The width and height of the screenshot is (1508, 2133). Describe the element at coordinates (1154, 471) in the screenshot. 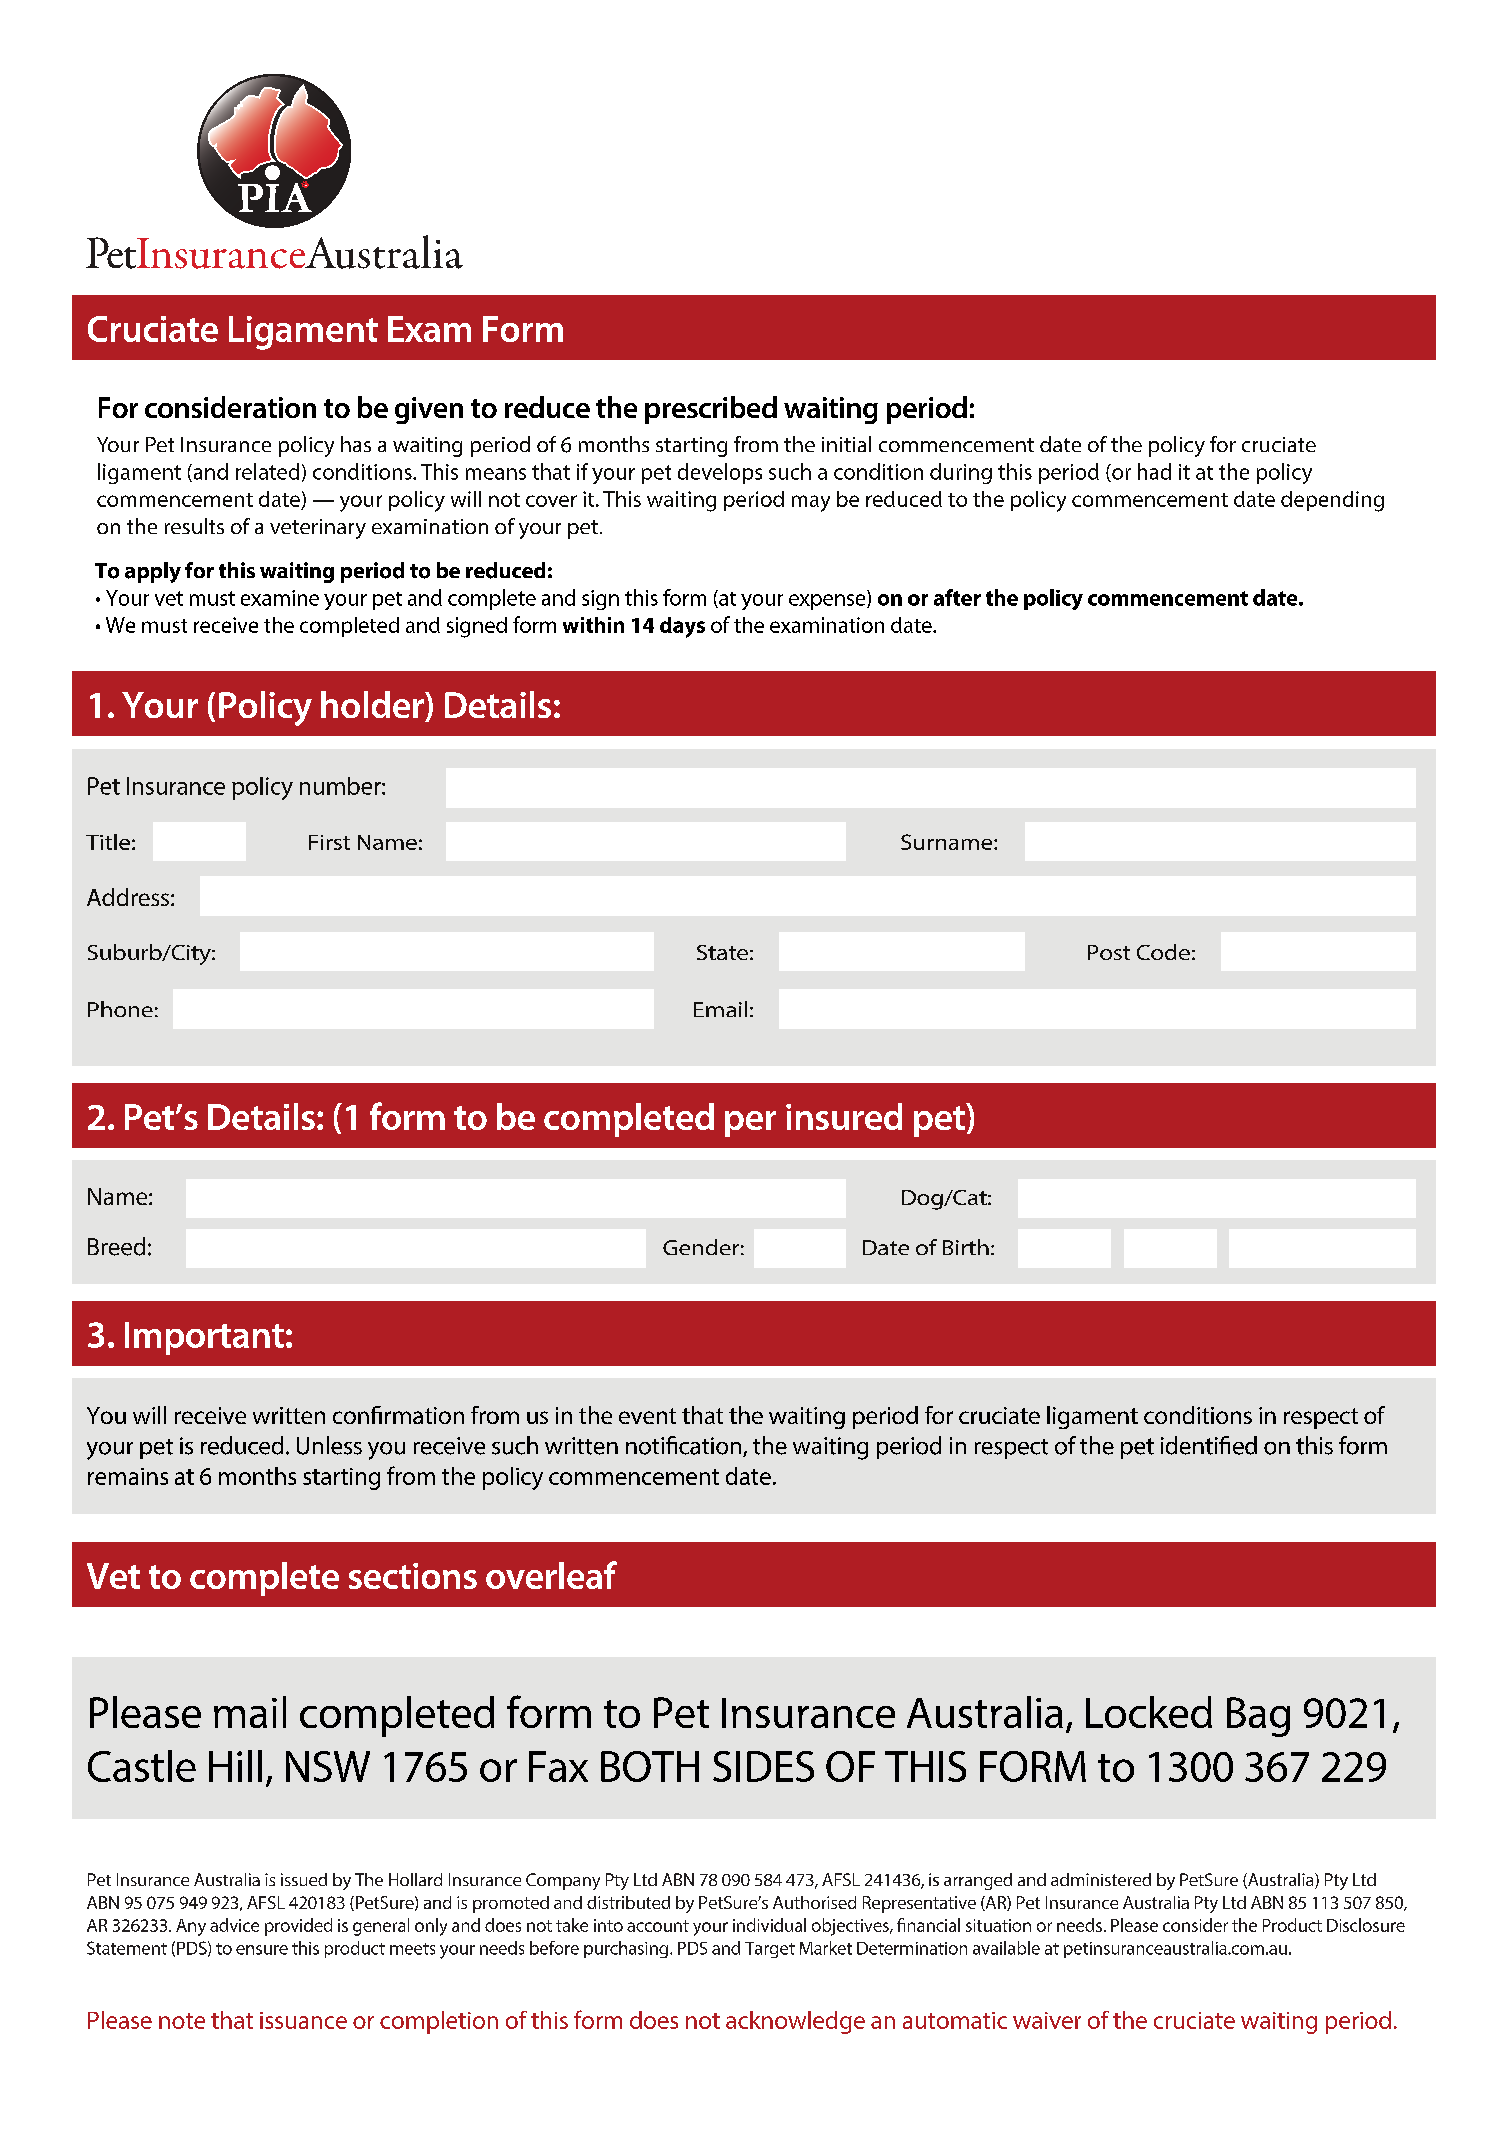

I see `had` at that location.
